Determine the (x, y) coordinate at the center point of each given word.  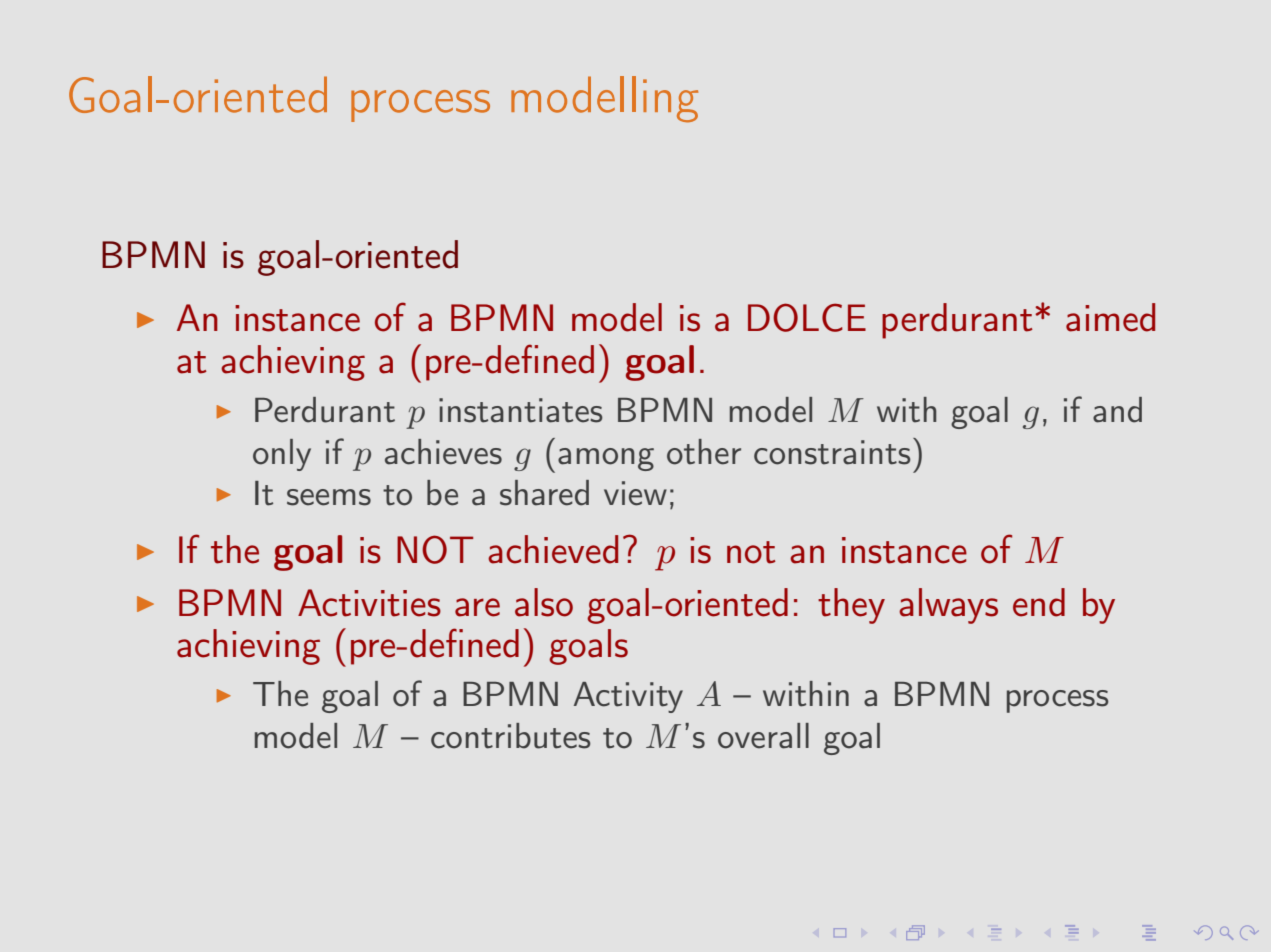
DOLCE (807, 317)
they (851, 606)
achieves (443, 452)
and (1117, 410)
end (1039, 602)
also (544, 602)
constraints (832, 452)
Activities (369, 603)
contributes (511, 736)
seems (329, 497)
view (635, 493)
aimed (1110, 317)
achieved (553, 549)
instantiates (521, 410)
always (948, 606)
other (704, 452)
